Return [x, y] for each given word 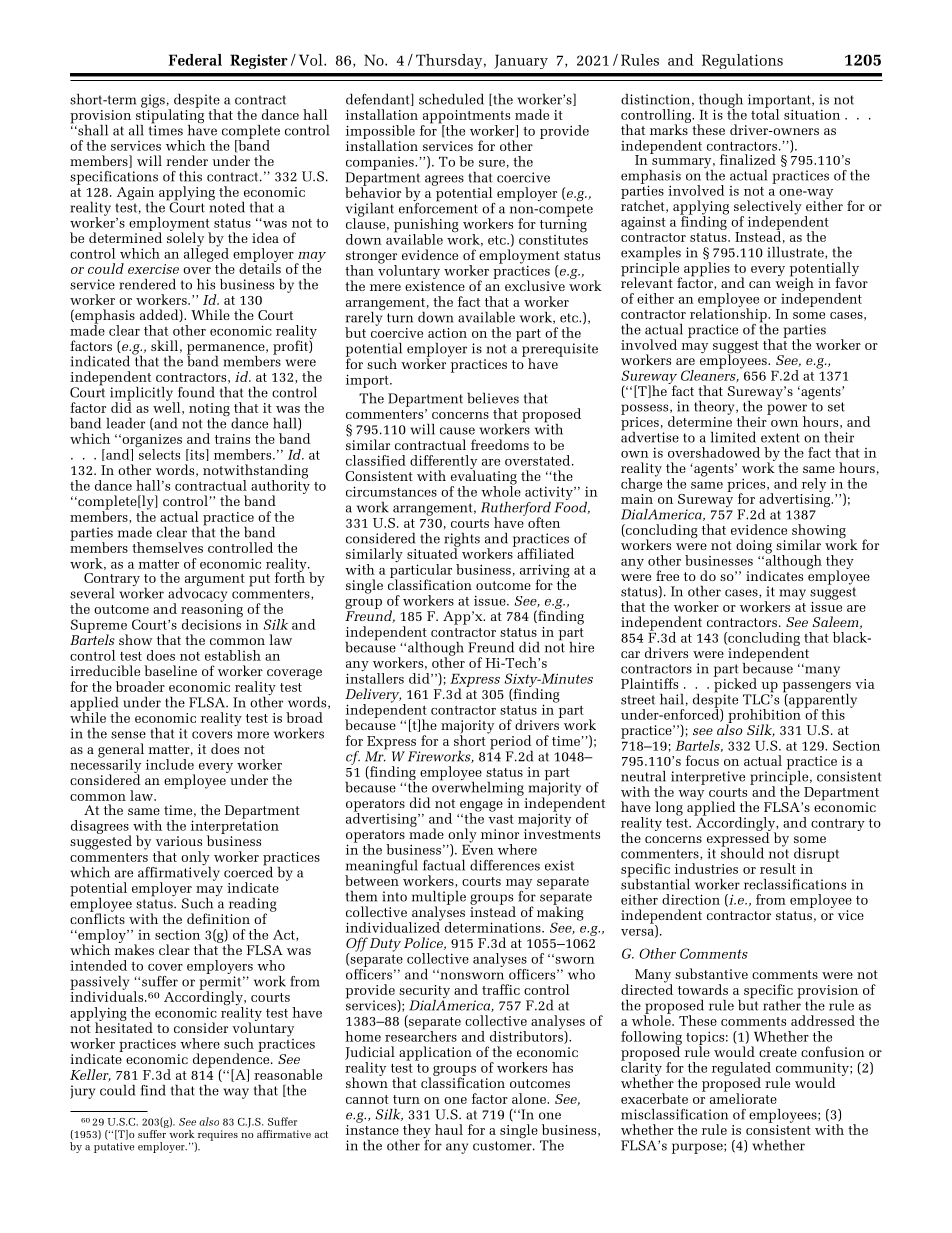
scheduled [451, 99]
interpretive [708, 778]
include [170, 764]
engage [481, 807]
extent [780, 438]
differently [443, 463]
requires [218, 1135]
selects [159, 453]
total [765, 113]
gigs [153, 101]
